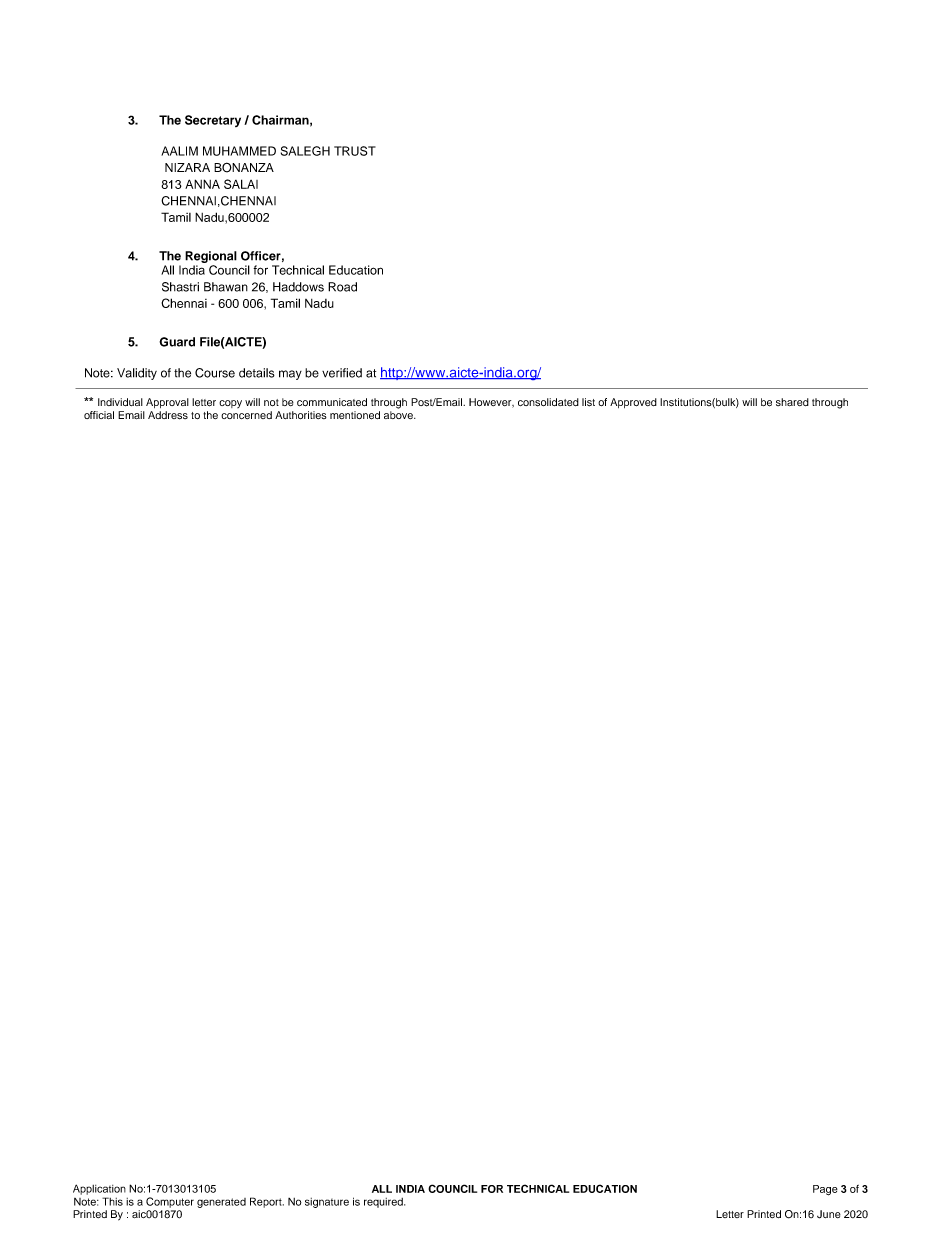  I want to click on Computer, so click(170, 1202).
